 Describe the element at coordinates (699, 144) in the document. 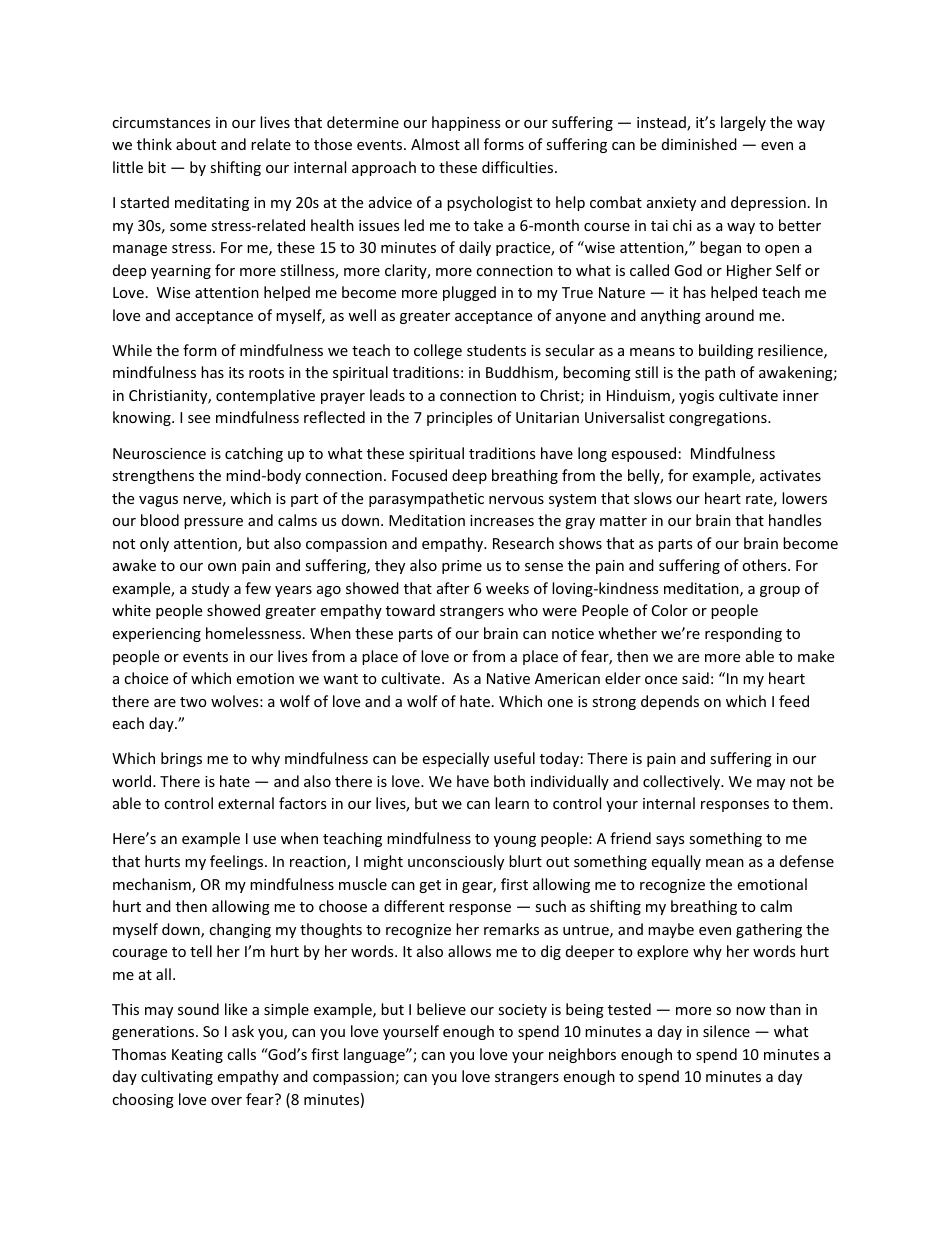

I see `diminished` at that location.
